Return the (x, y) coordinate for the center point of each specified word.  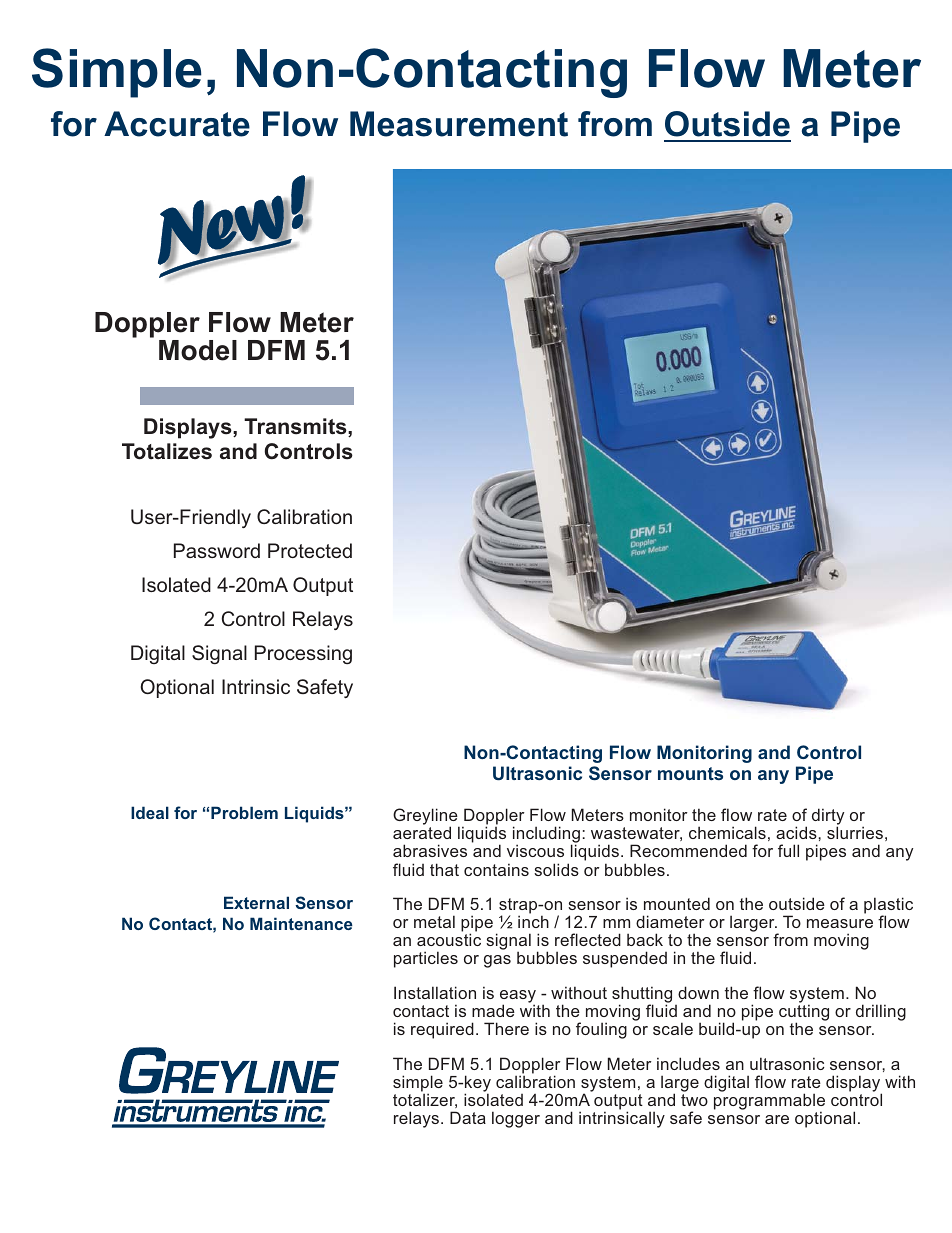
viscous (535, 850)
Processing (303, 654)
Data (468, 1117)
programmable (769, 1103)
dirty (828, 818)
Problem (244, 812)
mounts (690, 773)
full (788, 850)
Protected (310, 550)
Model (198, 350)
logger (516, 1119)
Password (217, 550)
